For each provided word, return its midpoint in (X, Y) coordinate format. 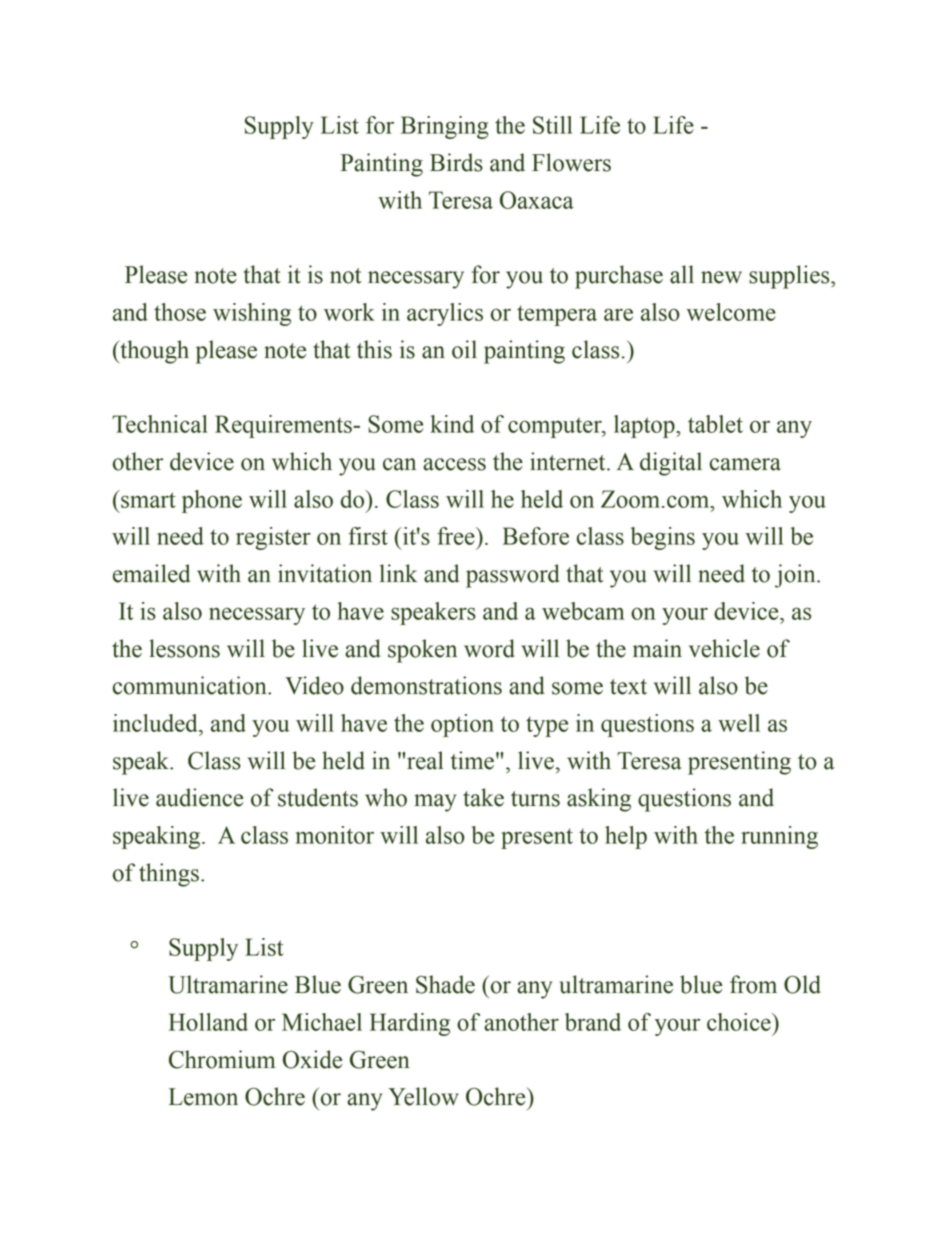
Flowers (571, 162)
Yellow (423, 1096)
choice (740, 1022)
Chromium (222, 1059)
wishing (252, 314)
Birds (456, 162)
